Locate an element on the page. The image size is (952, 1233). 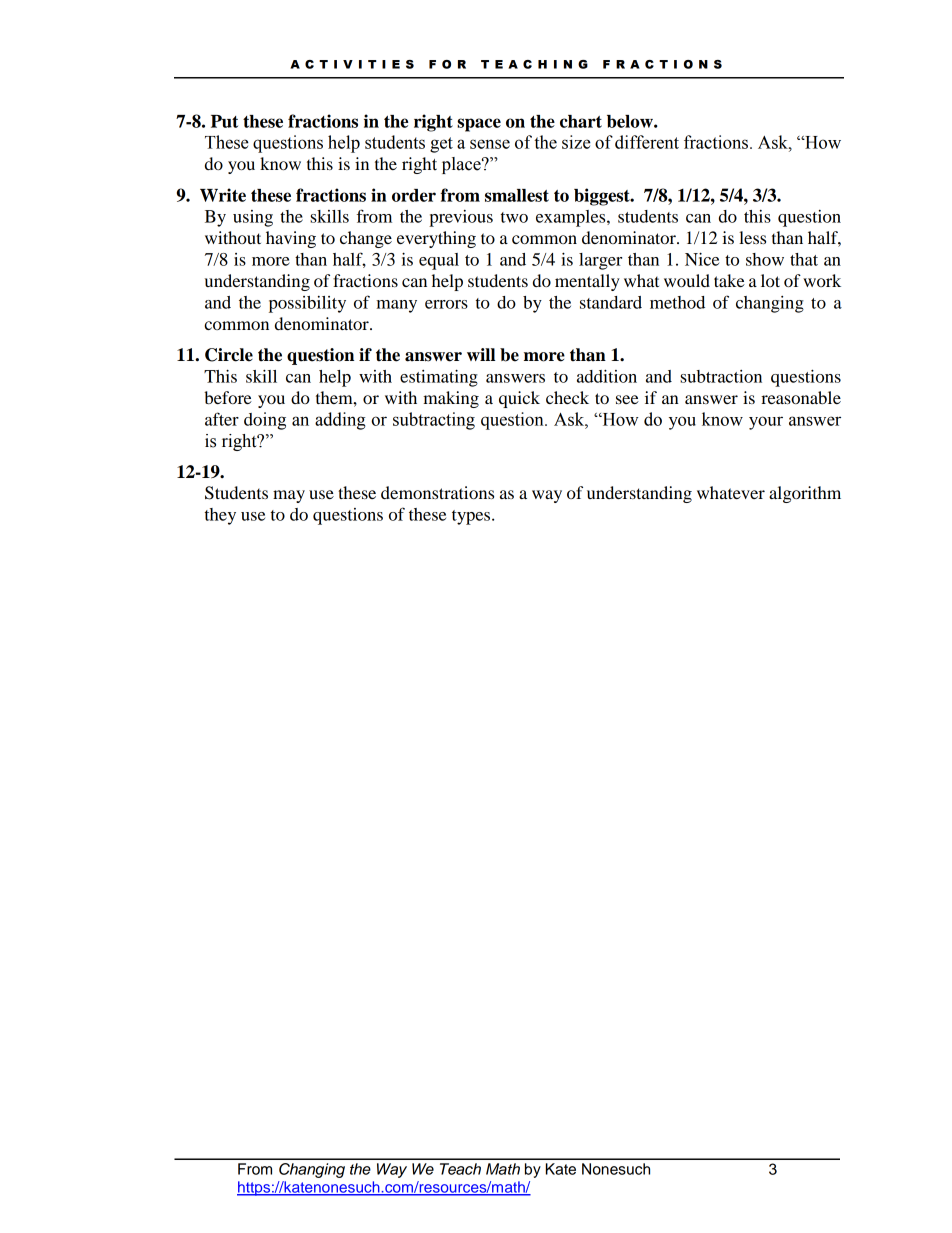
Put is located at coordinates (224, 121).
